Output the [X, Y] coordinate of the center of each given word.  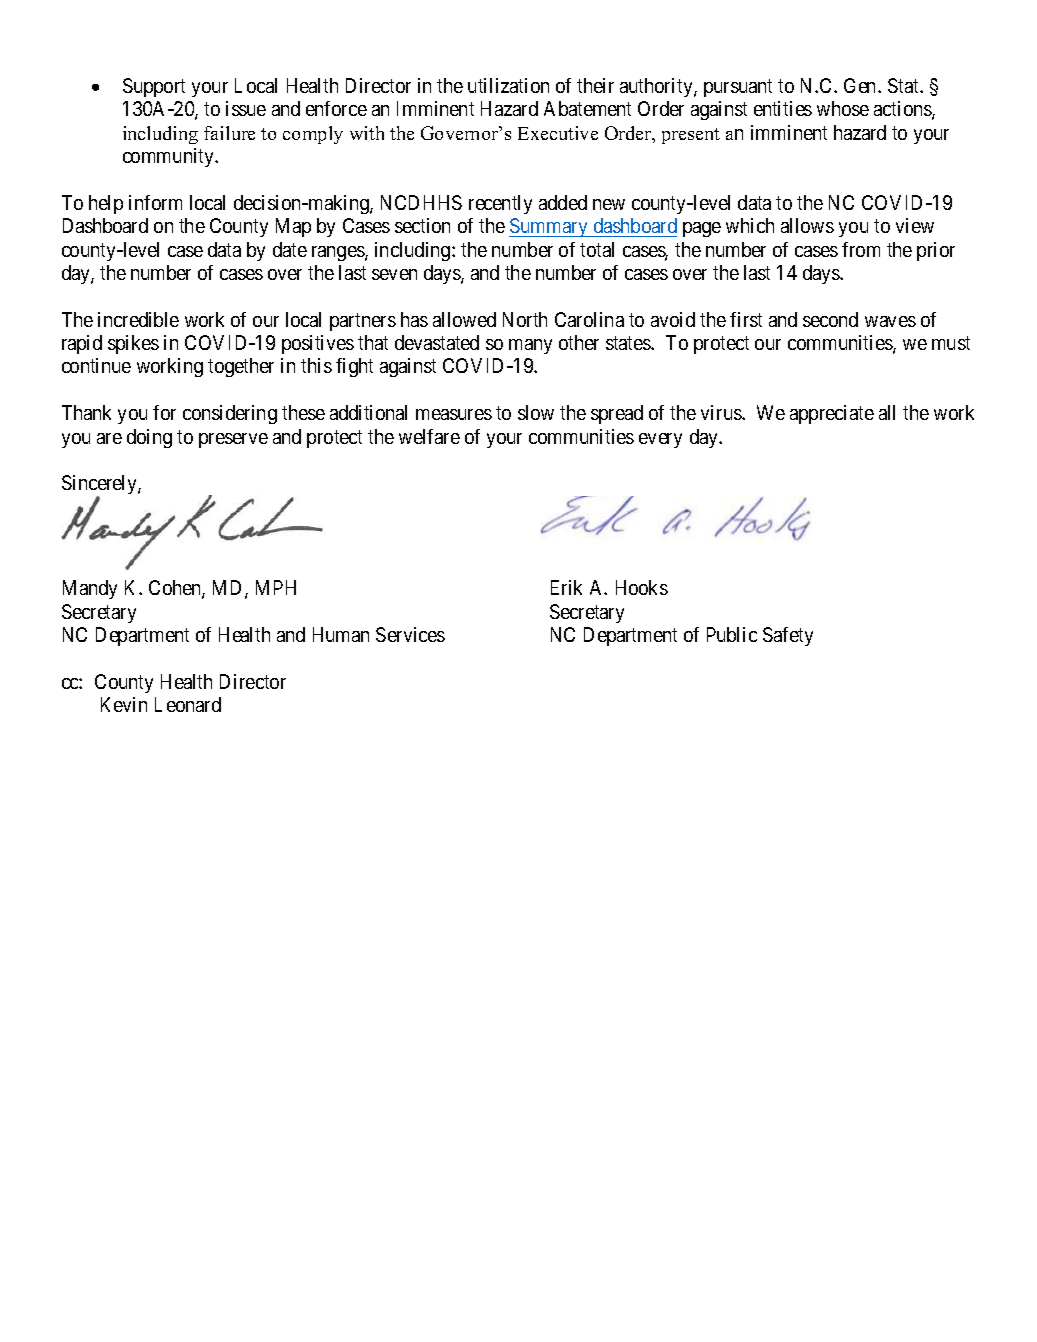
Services [410, 634]
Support [154, 87]
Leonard [188, 704]
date [290, 249]
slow [536, 412]
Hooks [642, 587]
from [861, 249]
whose [843, 108]
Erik [566, 587]
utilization [508, 85]
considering [230, 414]
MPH [276, 587]
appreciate [832, 414]
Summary [550, 227]
